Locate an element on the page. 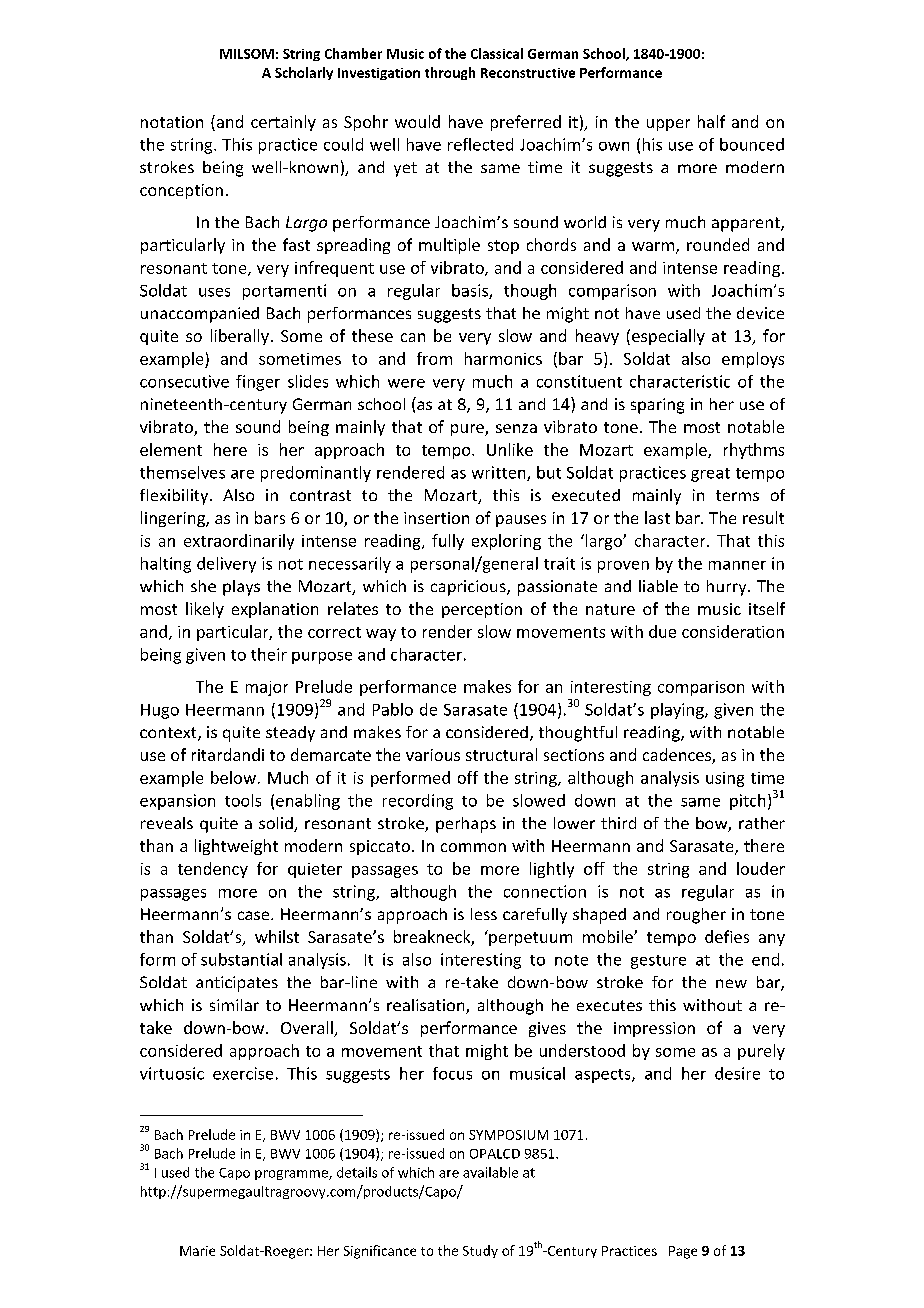  substantial is located at coordinates (241, 959).
